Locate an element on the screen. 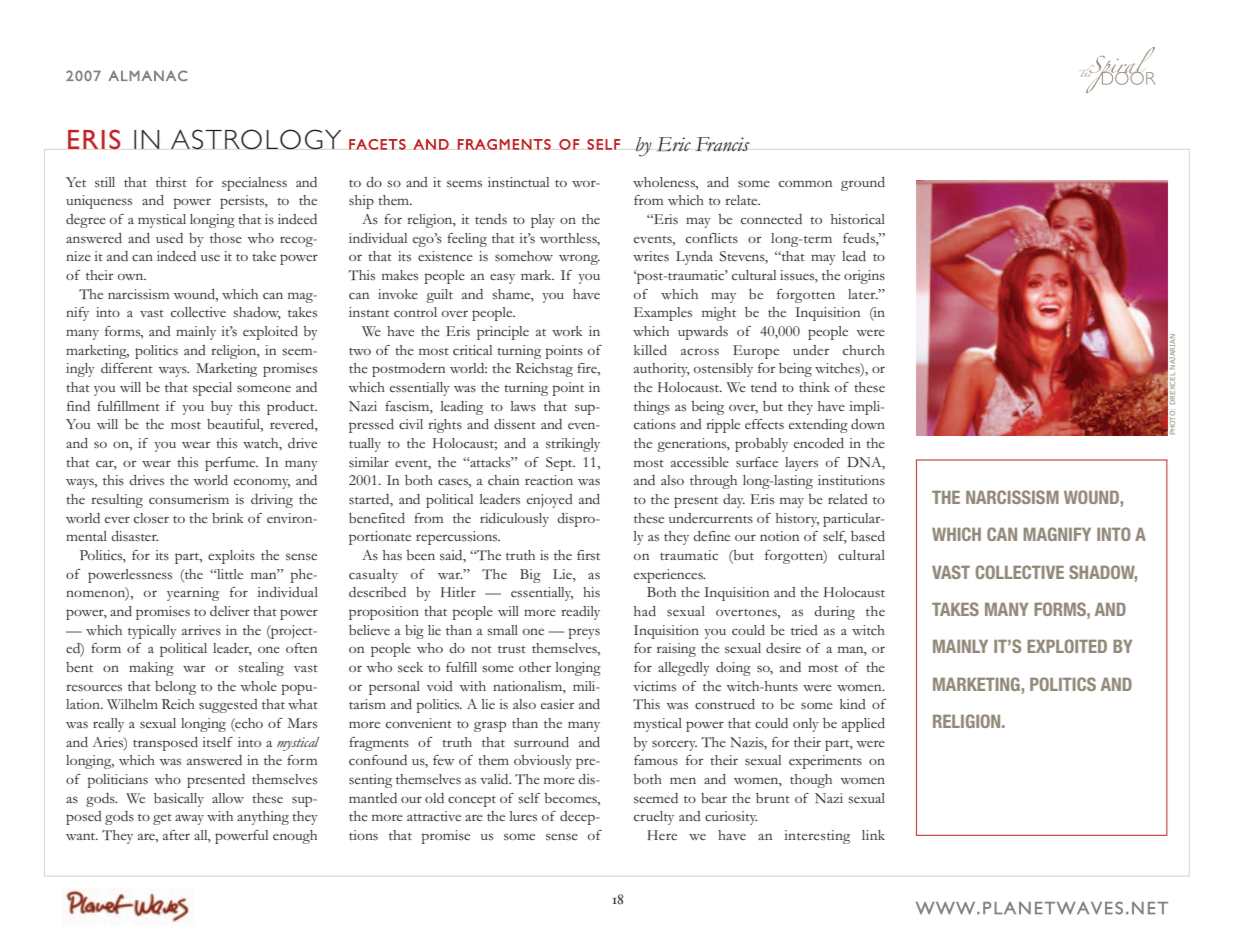 The height and width of the screenshot is (952, 1233). thirst is located at coordinates (171, 182).
